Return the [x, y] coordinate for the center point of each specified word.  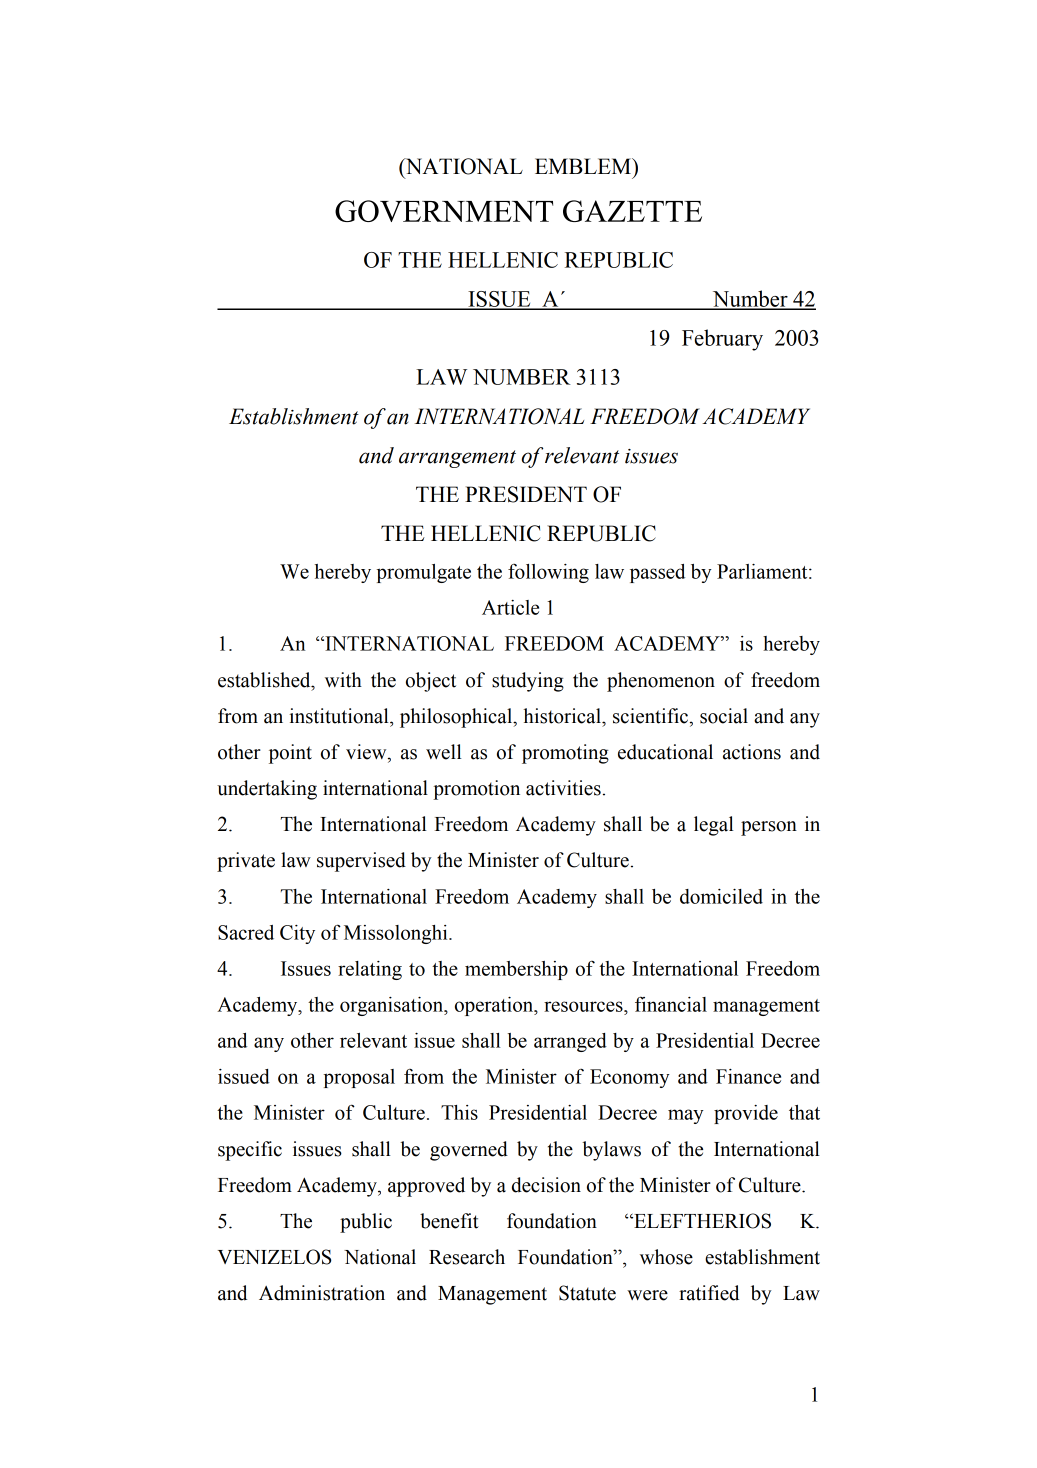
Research [467, 1257]
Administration [322, 1293]
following [548, 573]
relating [370, 970]
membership [516, 970]
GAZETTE [632, 211]
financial [671, 1004]
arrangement [457, 459]
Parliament [763, 571]
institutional [340, 716]
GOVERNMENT [444, 211]
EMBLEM [584, 166]
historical [563, 716]
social [724, 716]
